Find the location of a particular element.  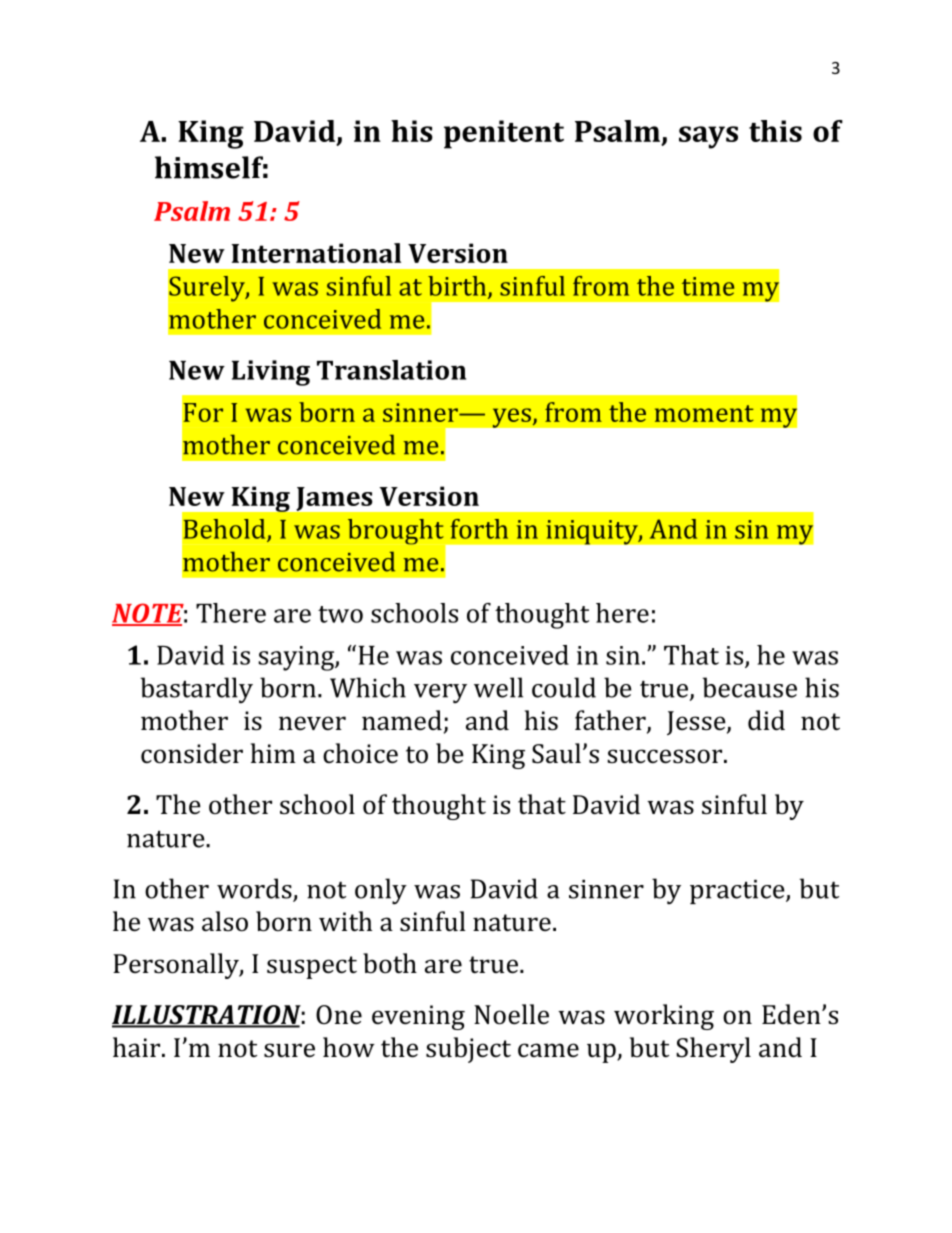

consider is located at coordinates (192, 753).
